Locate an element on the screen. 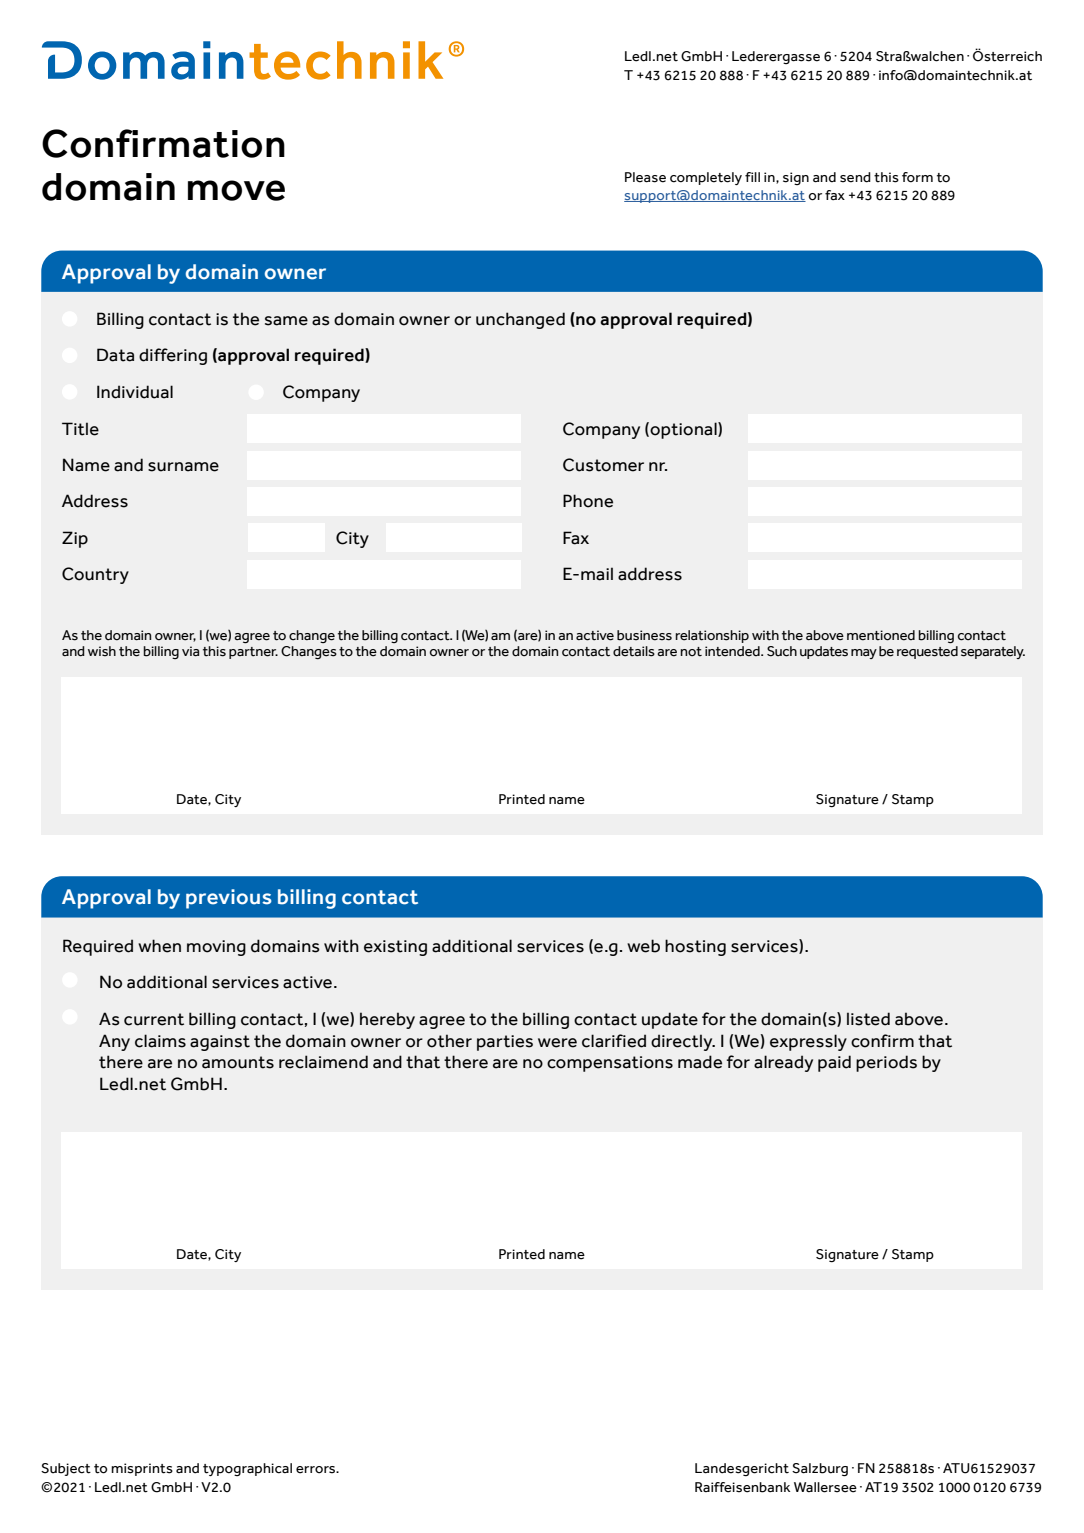 Image resolution: width=1084 pixels, height=1533 pixels. listed is located at coordinates (868, 1019).
